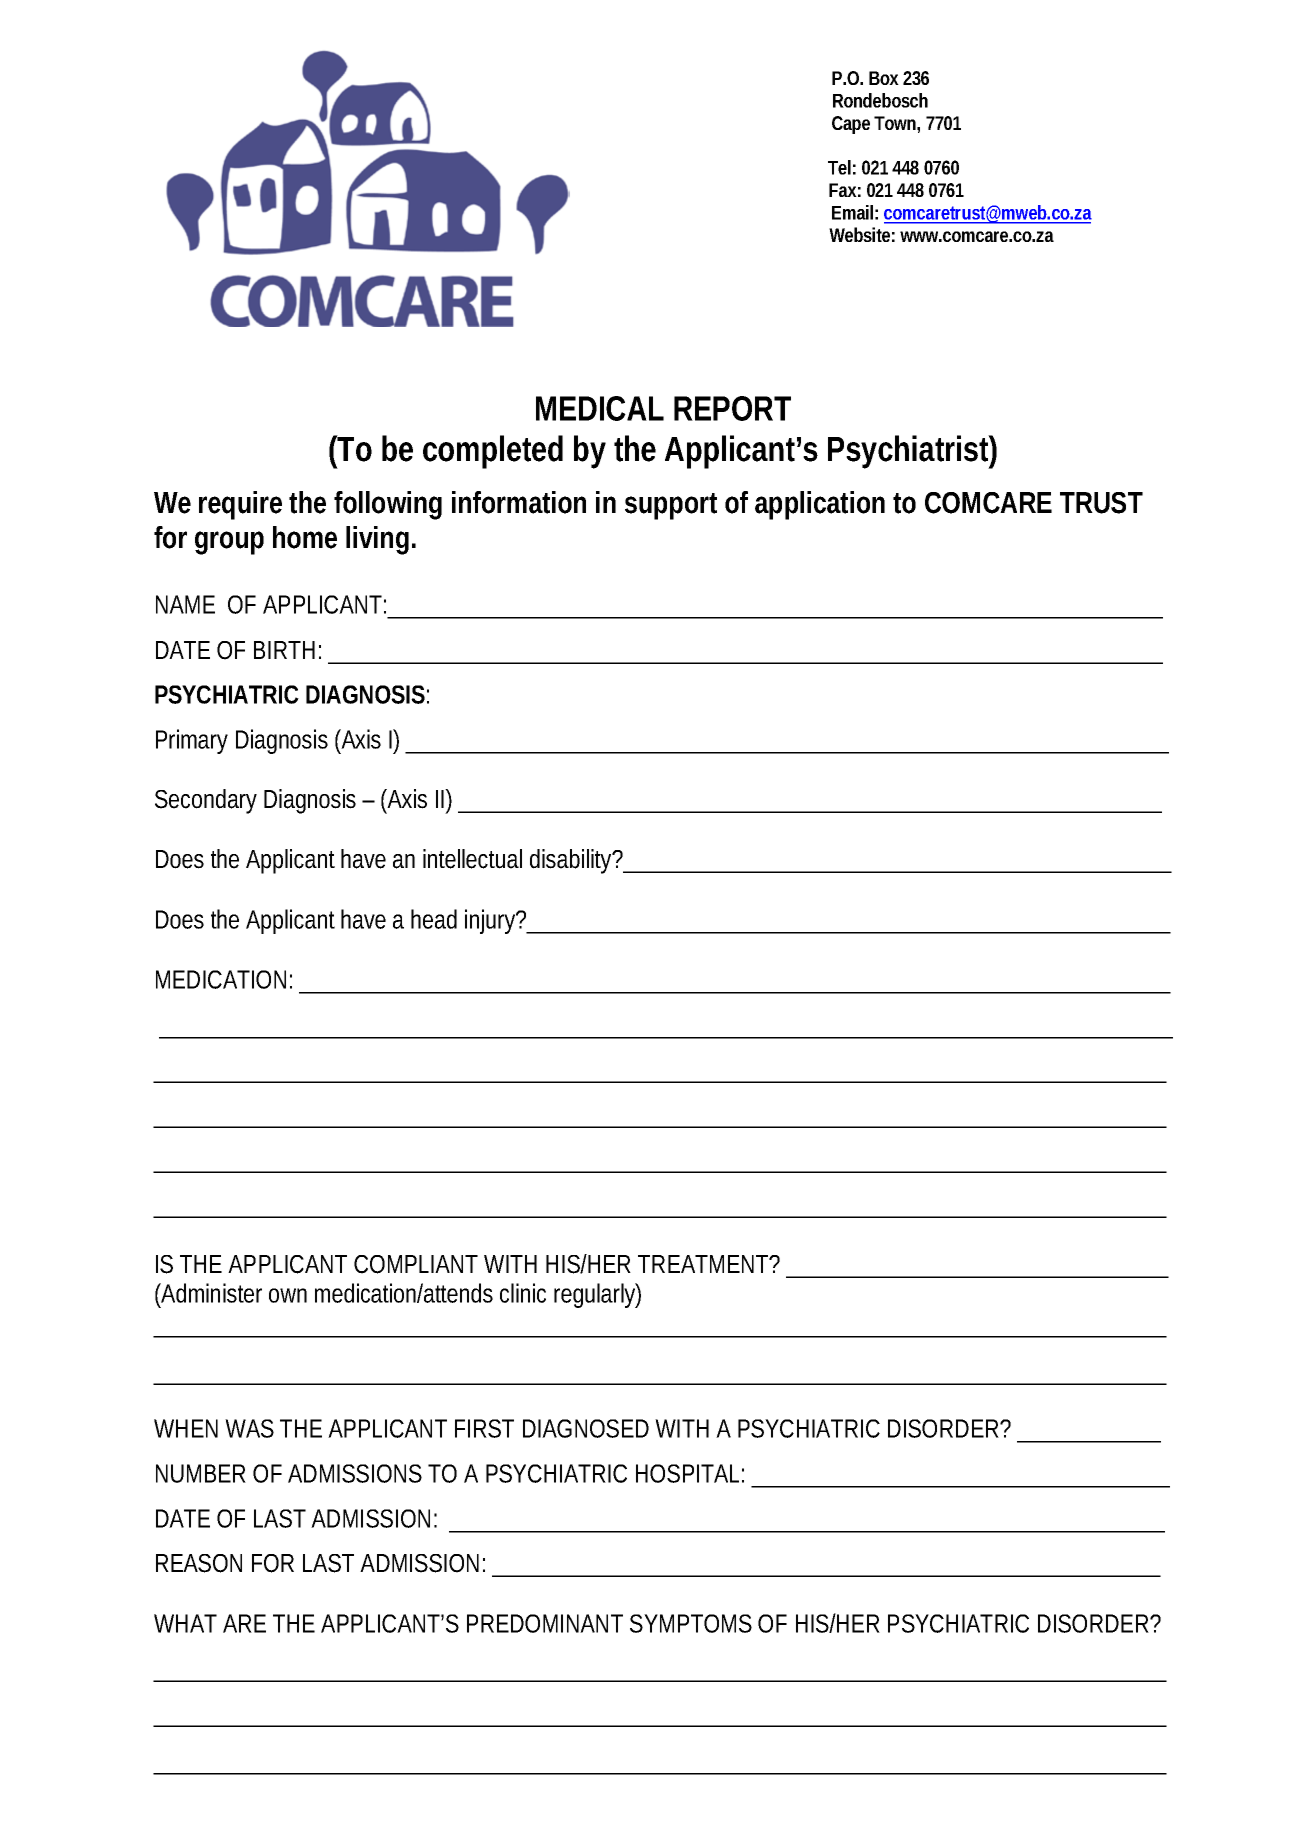 The width and height of the screenshot is (1296, 1832). What do you see at coordinates (851, 125) in the screenshot?
I see `Cape` at bounding box center [851, 125].
